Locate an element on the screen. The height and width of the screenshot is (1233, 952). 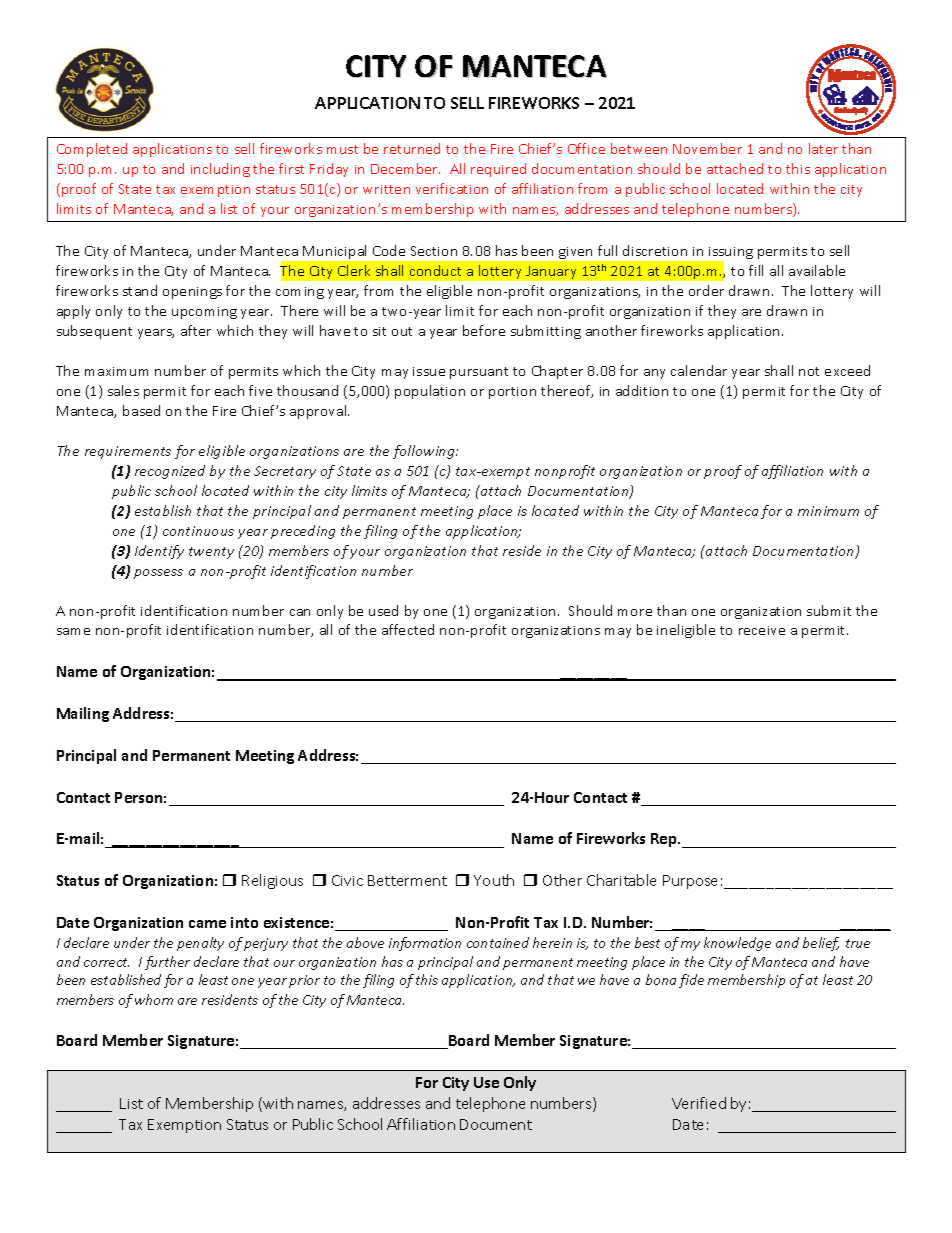
receive is located at coordinates (762, 630).
